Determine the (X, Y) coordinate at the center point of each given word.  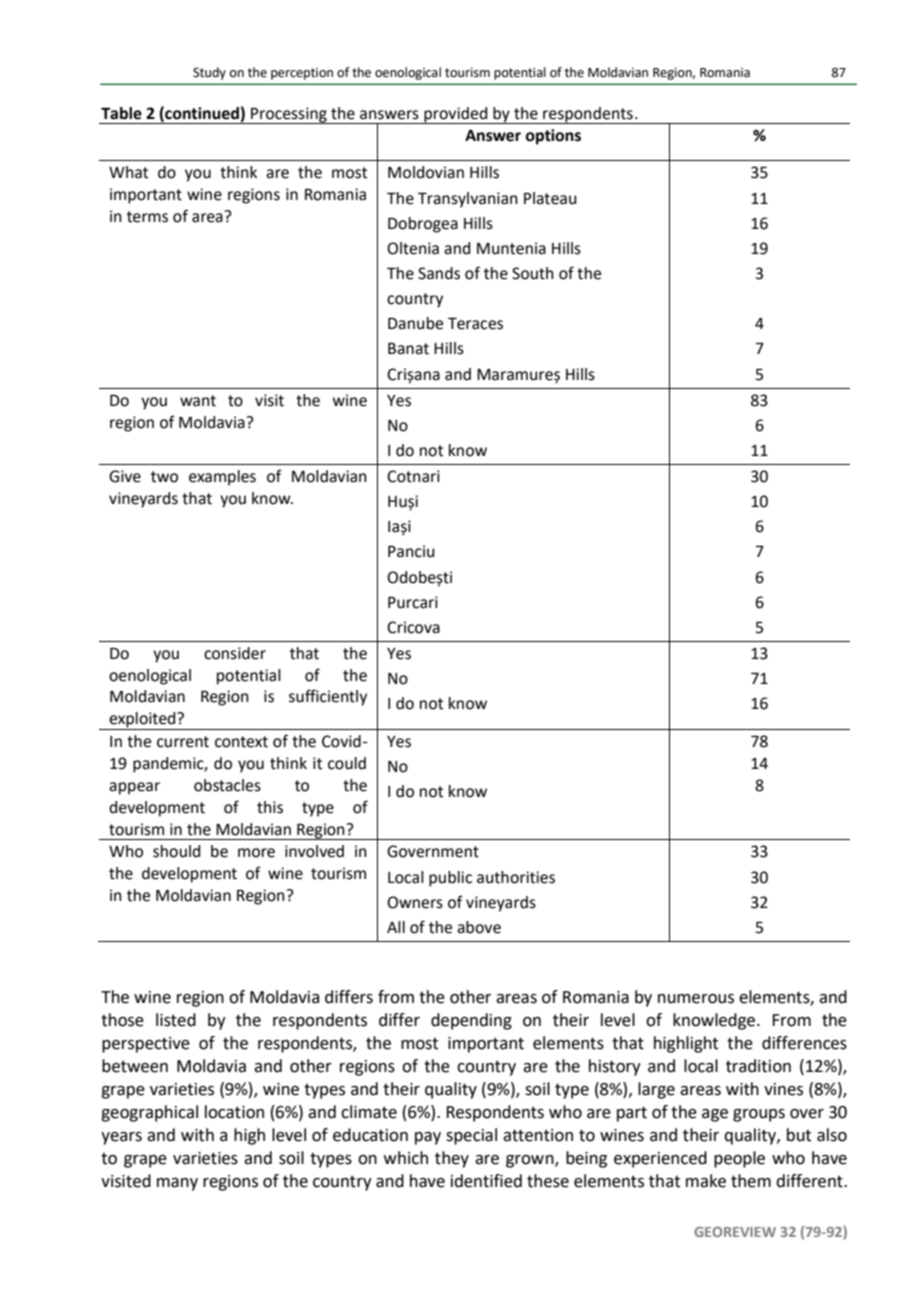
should (176, 851)
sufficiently (328, 697)
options (553, 137)
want (198, 401)
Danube (415, 323)
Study (209, 73)
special (471, 1136)
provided (456, 115)
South (533, 273)
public (450, 879)
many (177, 1184)
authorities (516, 877)
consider (235, 653)
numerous (696, 999)
